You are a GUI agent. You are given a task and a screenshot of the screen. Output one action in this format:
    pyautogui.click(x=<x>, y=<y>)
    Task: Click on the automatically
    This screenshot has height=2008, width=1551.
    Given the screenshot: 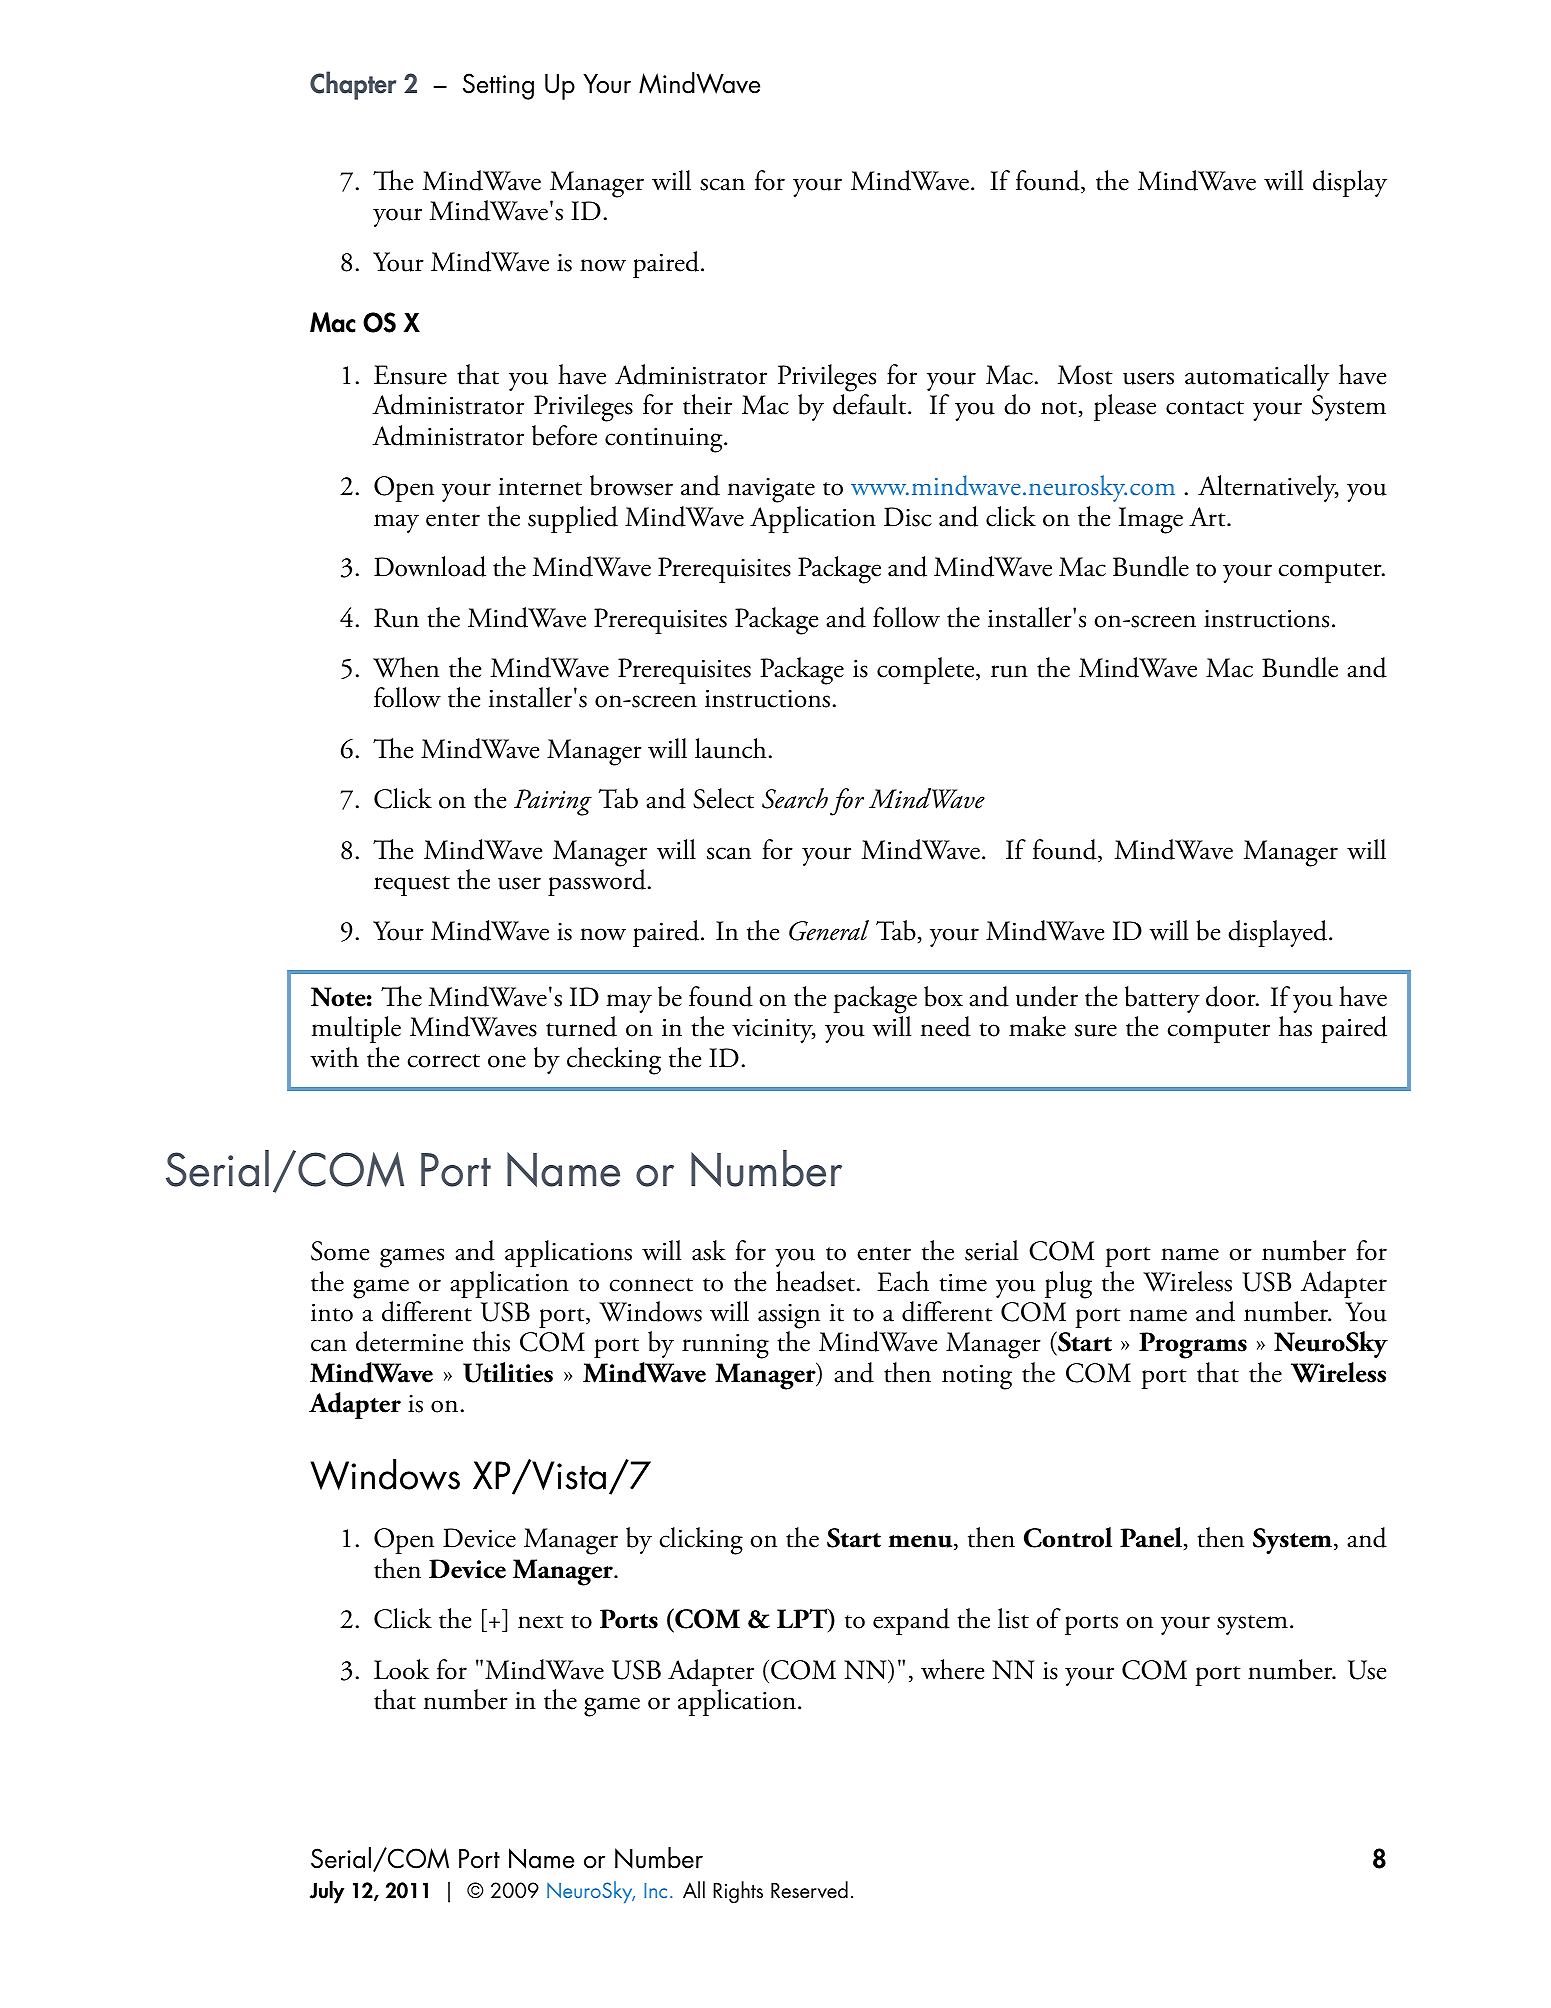 What is the action you would take?
    pyautogui.click(x=1257, y=377)
